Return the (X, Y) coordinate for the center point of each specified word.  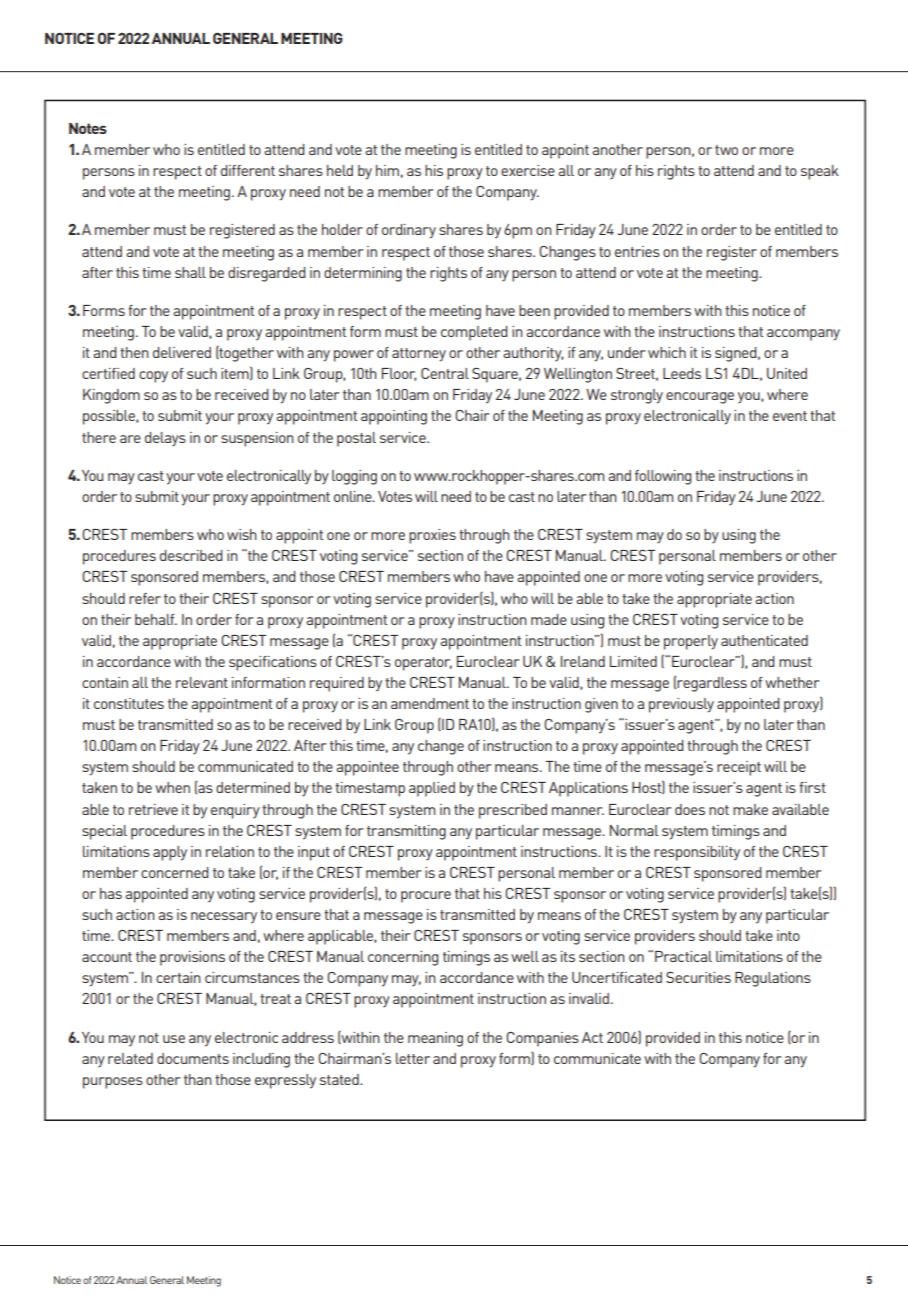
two (726, 150)
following (663, 477)
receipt (739, 768)
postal (356, 439)
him (387, 170)
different (248, 170)
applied (432, 789)
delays (165, 439)
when (172, 787)
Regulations (773, 979)
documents (193, 1058)
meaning (435, 1039)
